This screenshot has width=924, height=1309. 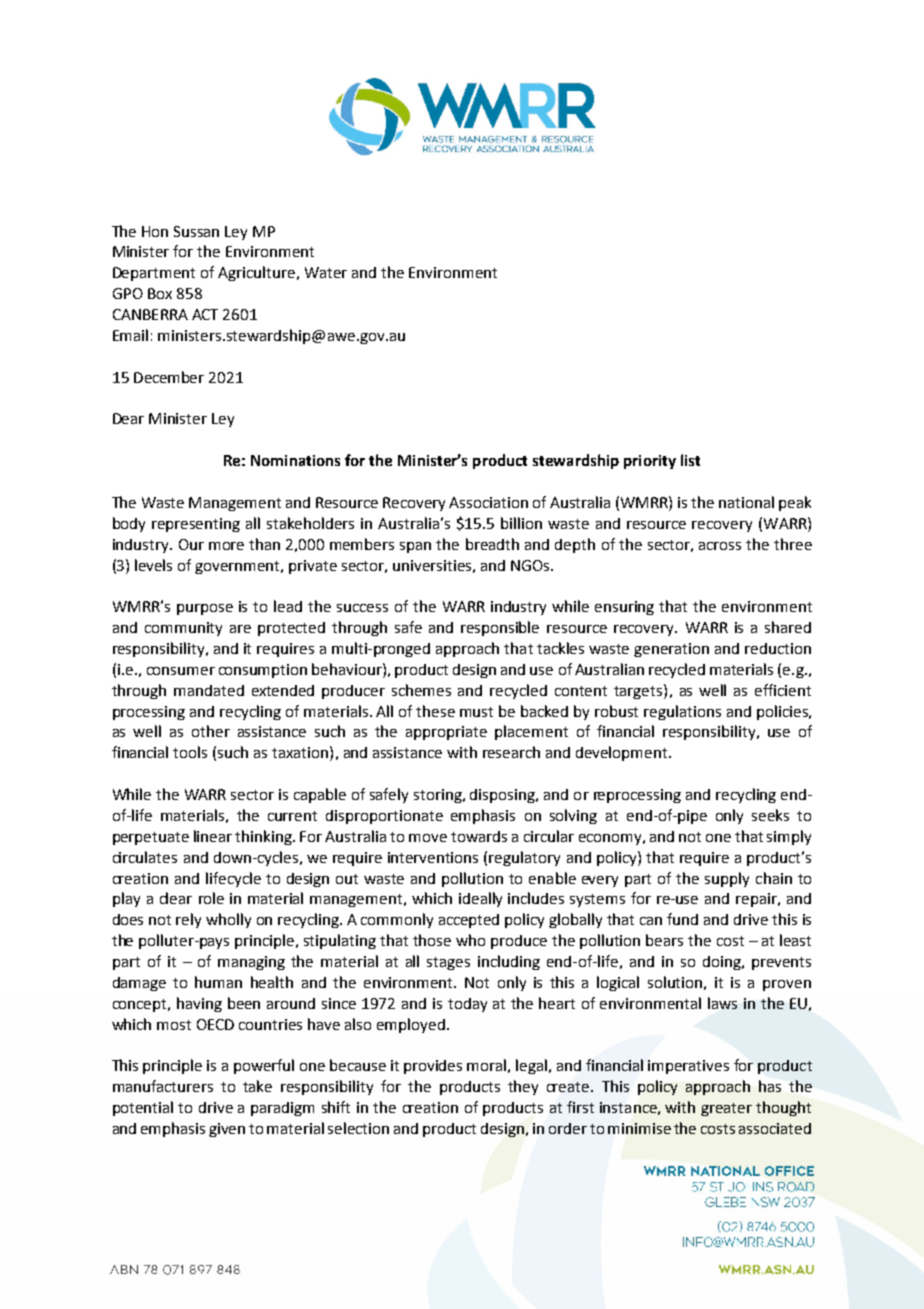 I want to click on towards, so click(x=479, y=836).
